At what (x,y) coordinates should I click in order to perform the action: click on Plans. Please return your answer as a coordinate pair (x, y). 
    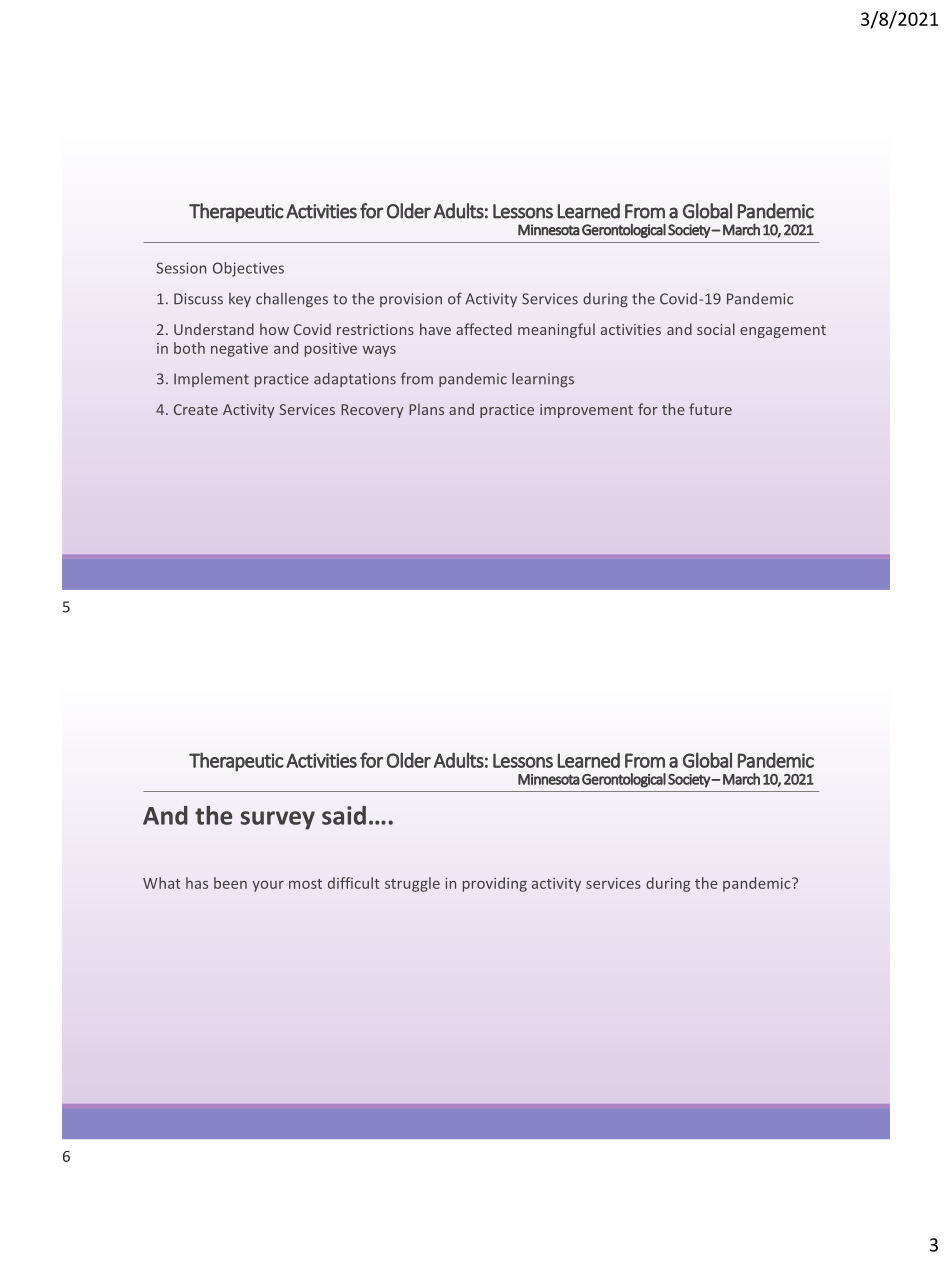
    Looking at the image, I should click on (426, 409).
